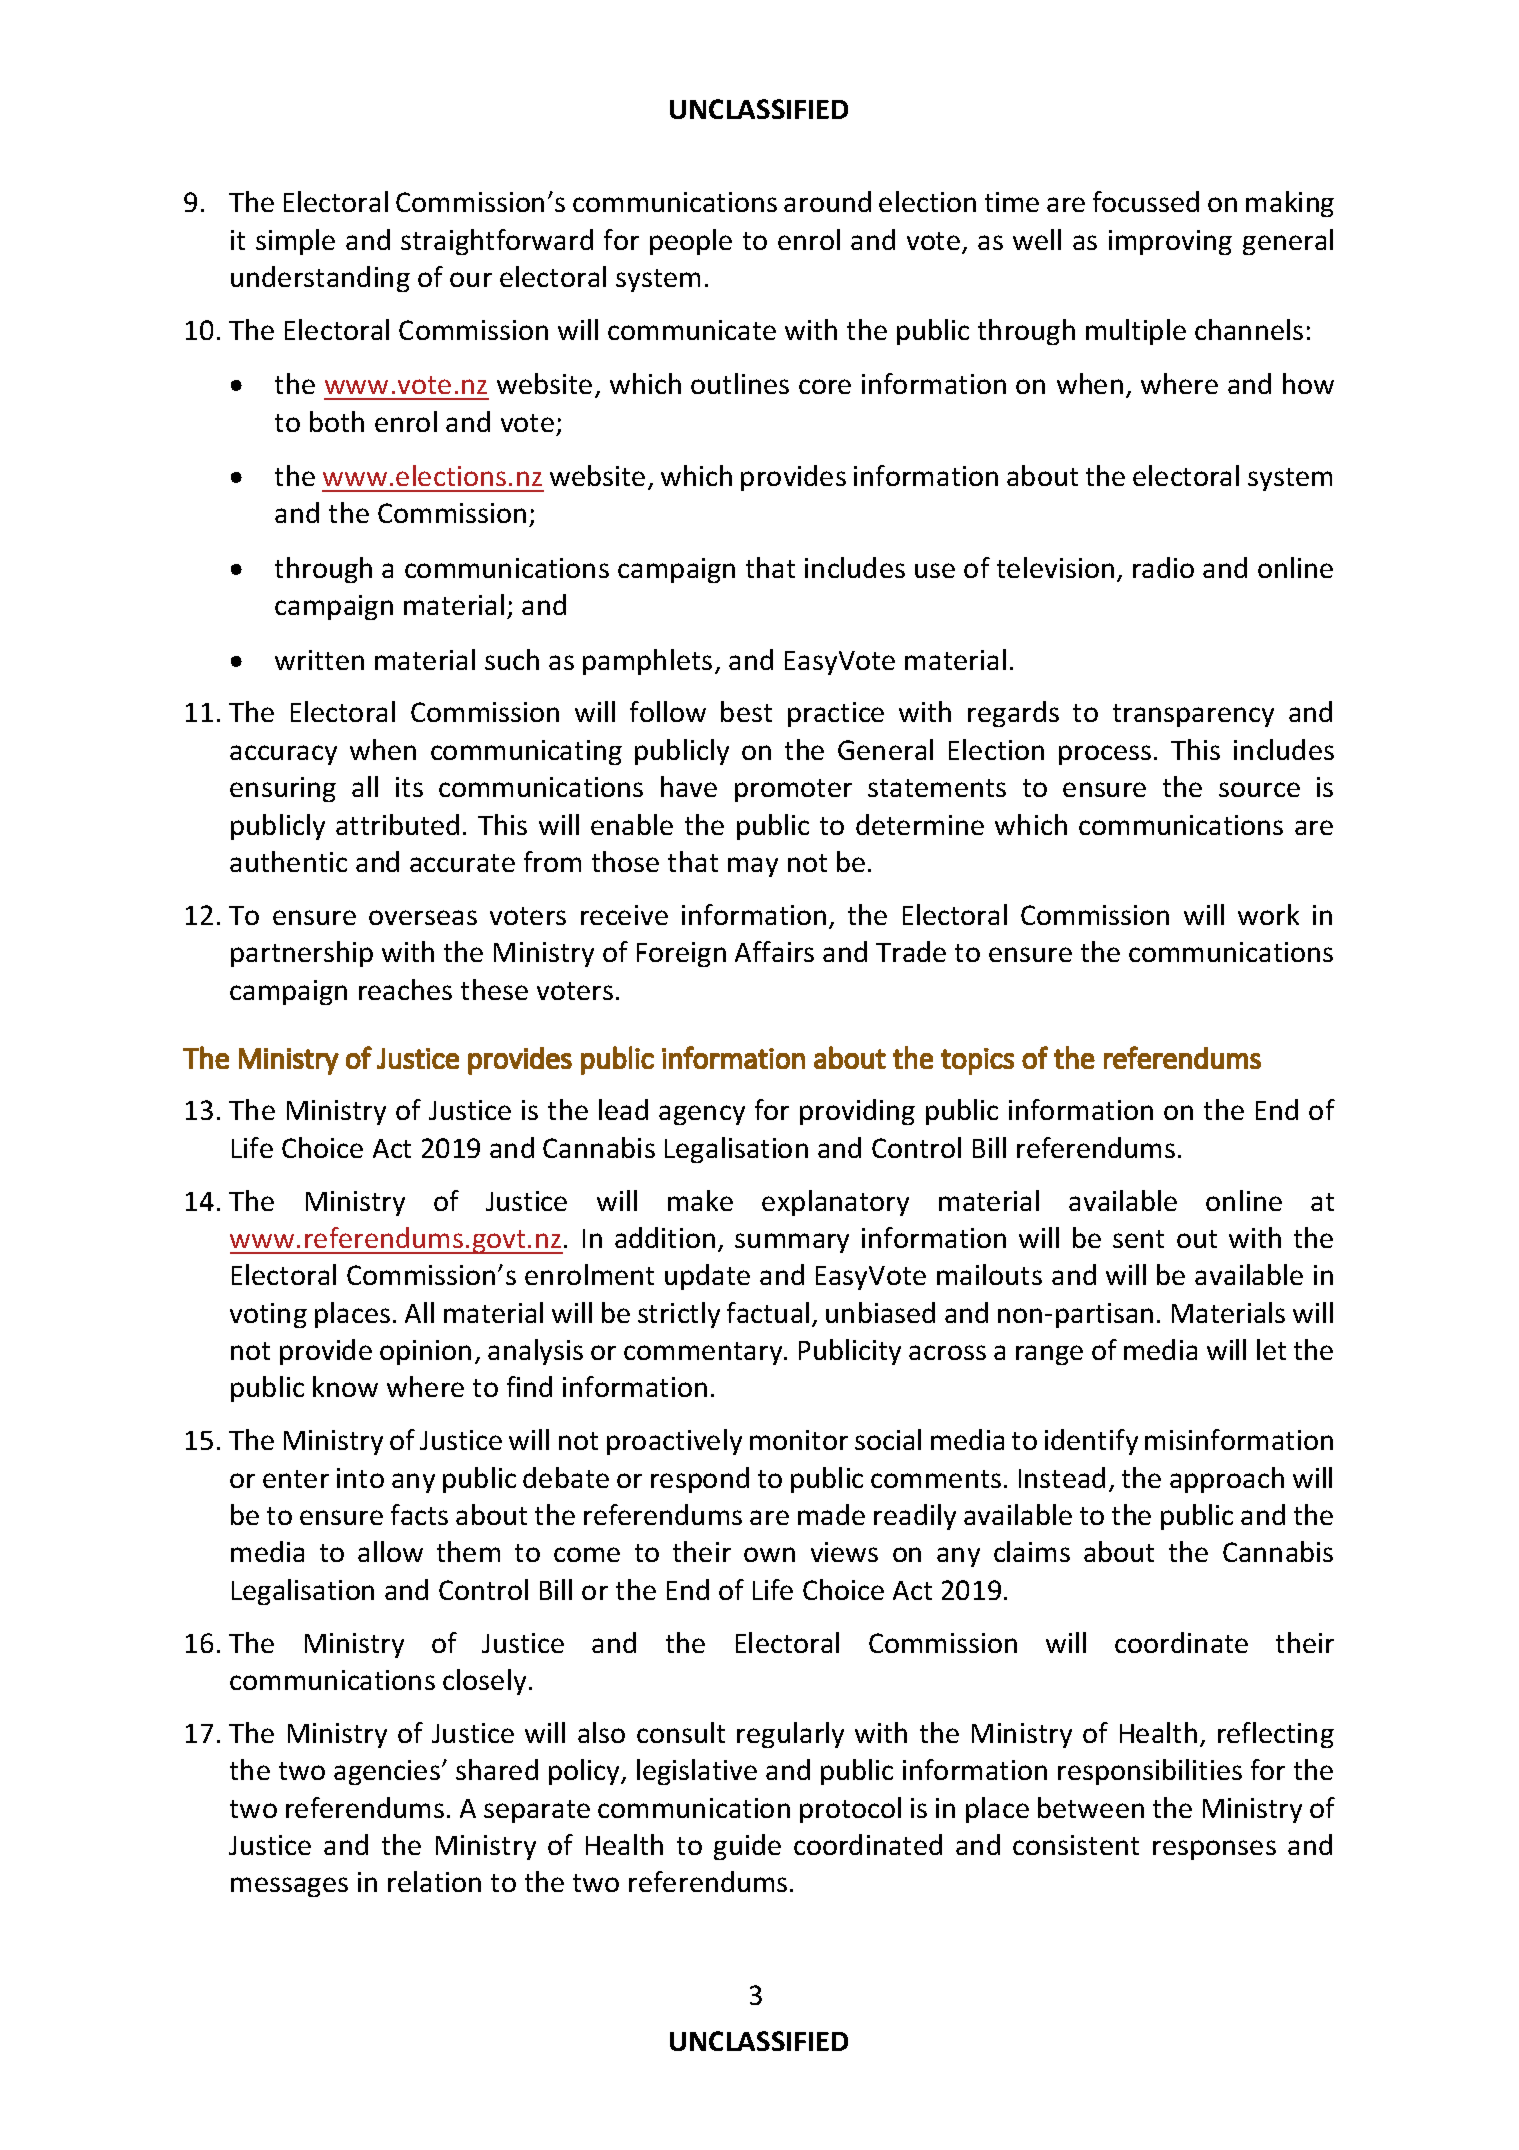  Describe the element at coordinates (1227, 1480) in the screenshot. I see `approach` at that location.
